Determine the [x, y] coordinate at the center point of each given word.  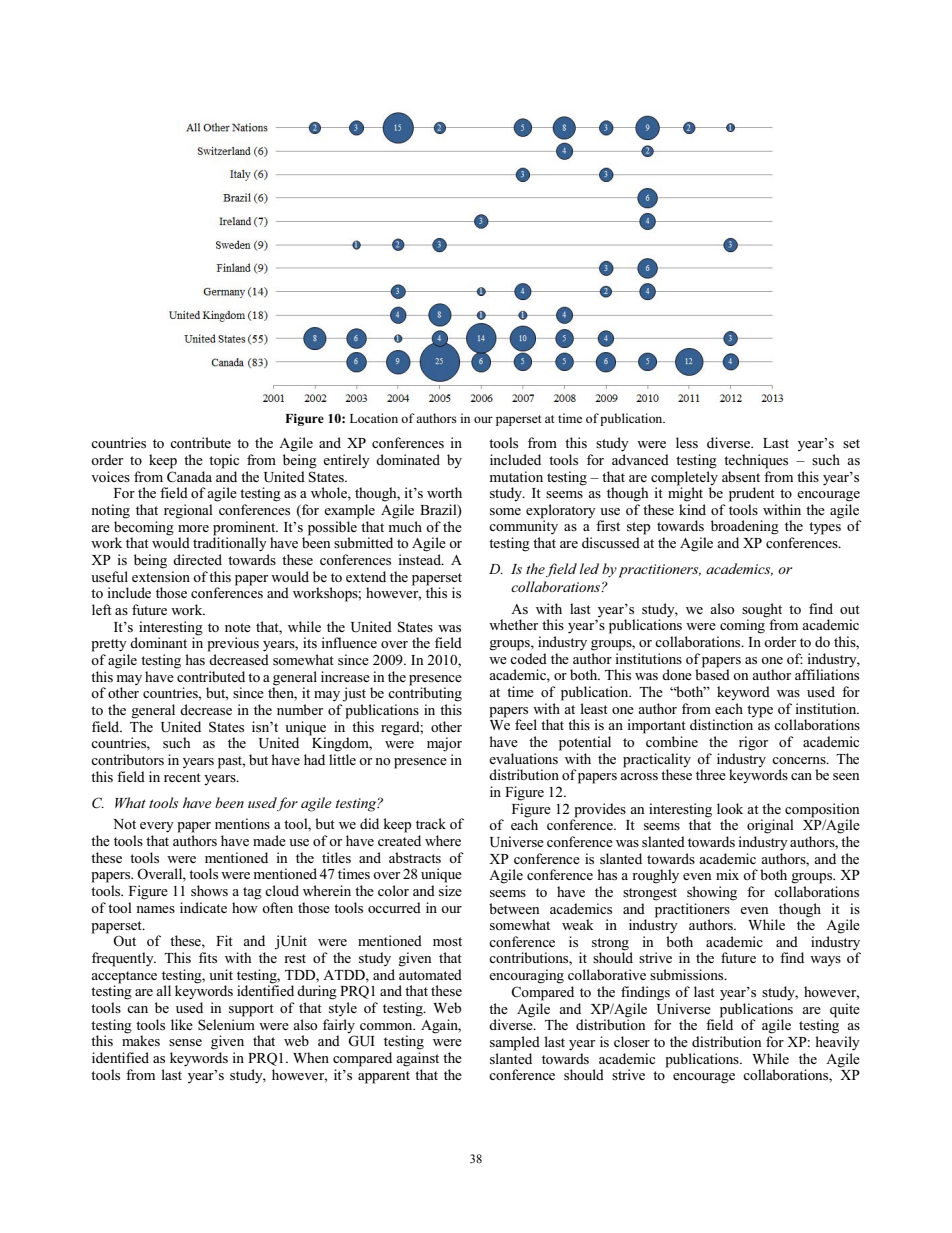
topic [224, 461]
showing [712, 893]
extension [161, 576]
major [444, 744]
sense [185, 1042]
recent [182, 777]
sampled [515, 1043]
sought [762, 610]
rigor [753, 743]
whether [513, 624]
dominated [408, 459]
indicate [203, 907]
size [450, 890]
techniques [756, 461]
